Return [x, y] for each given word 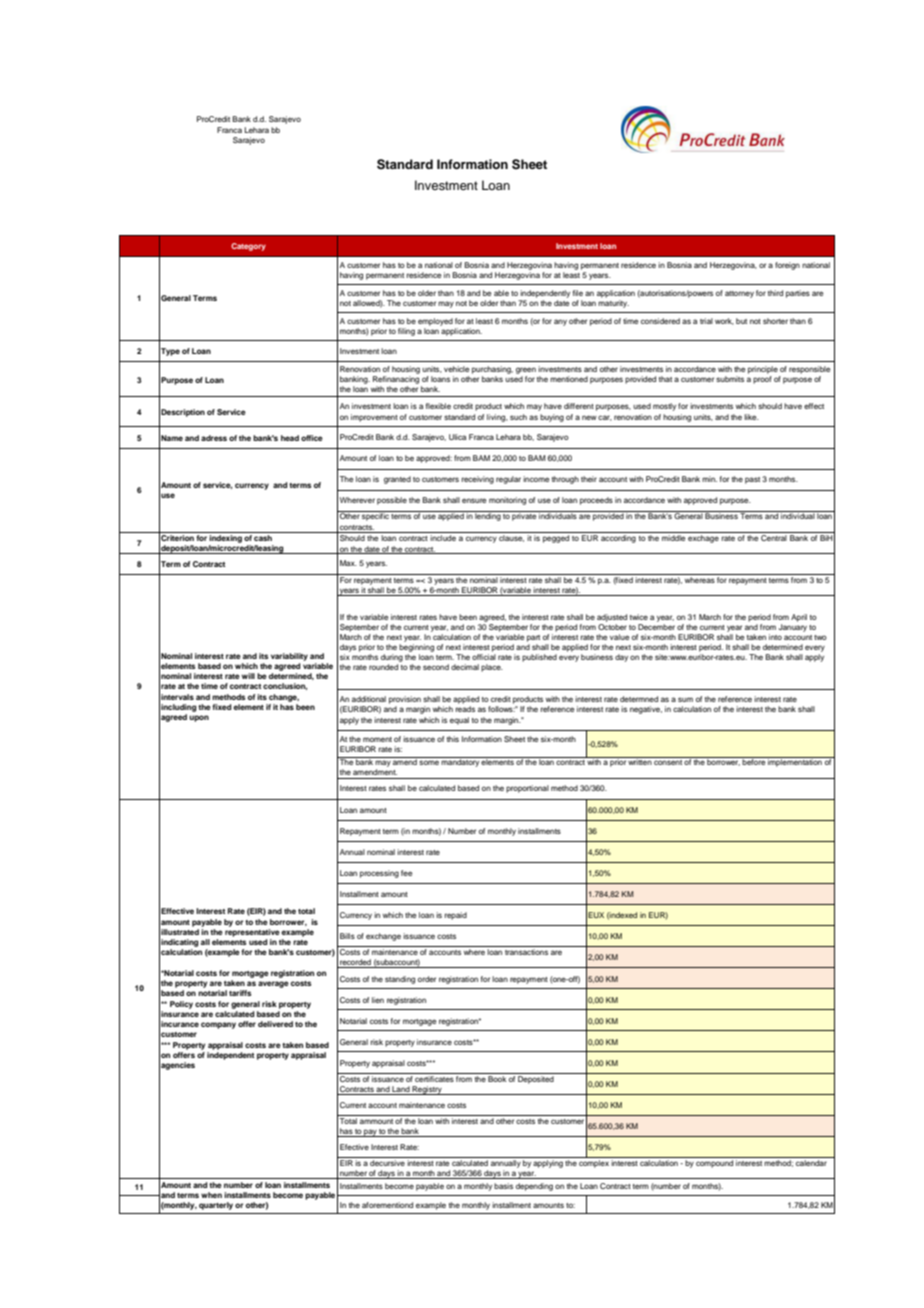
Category [248, 247]
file [578, 293]
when [211, 1195]
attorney [739, 294]
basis [503, 1186]
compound [715, 1162]
